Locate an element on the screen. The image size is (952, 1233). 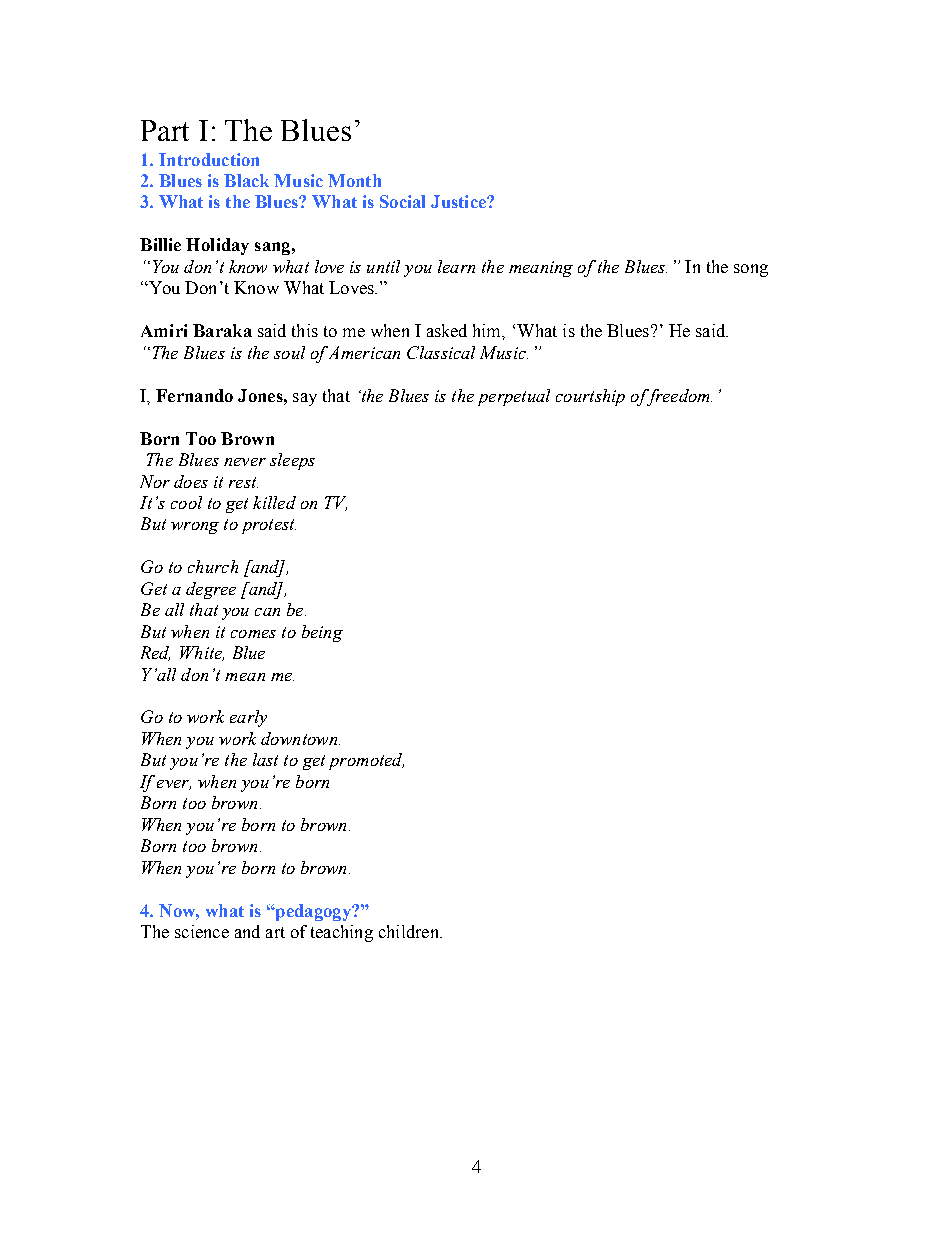
Introduction is located at coordinates (209, 159).
